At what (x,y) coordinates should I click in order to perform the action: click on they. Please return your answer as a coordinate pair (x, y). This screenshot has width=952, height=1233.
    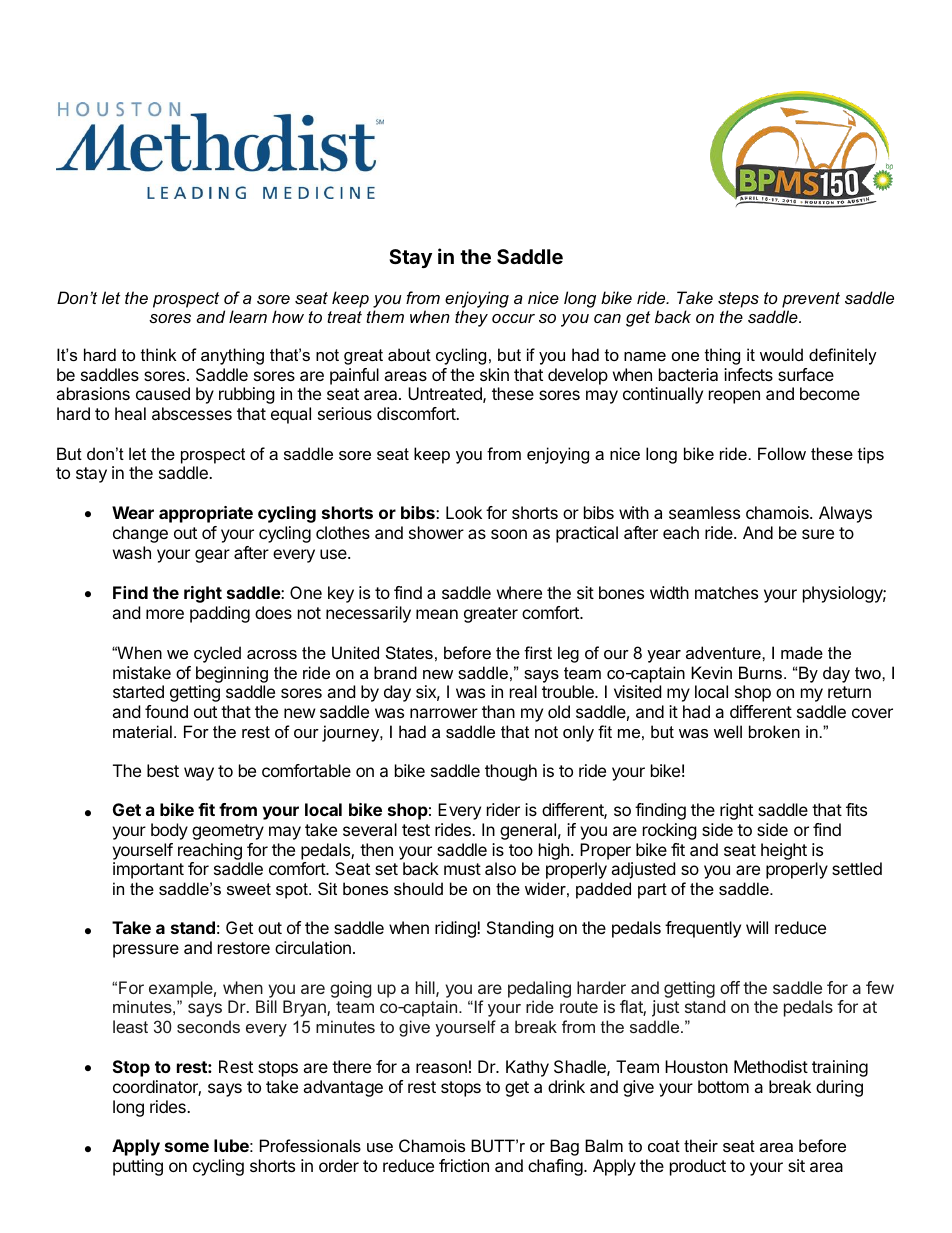
    Looking at the image, I should click on (471, 318).
